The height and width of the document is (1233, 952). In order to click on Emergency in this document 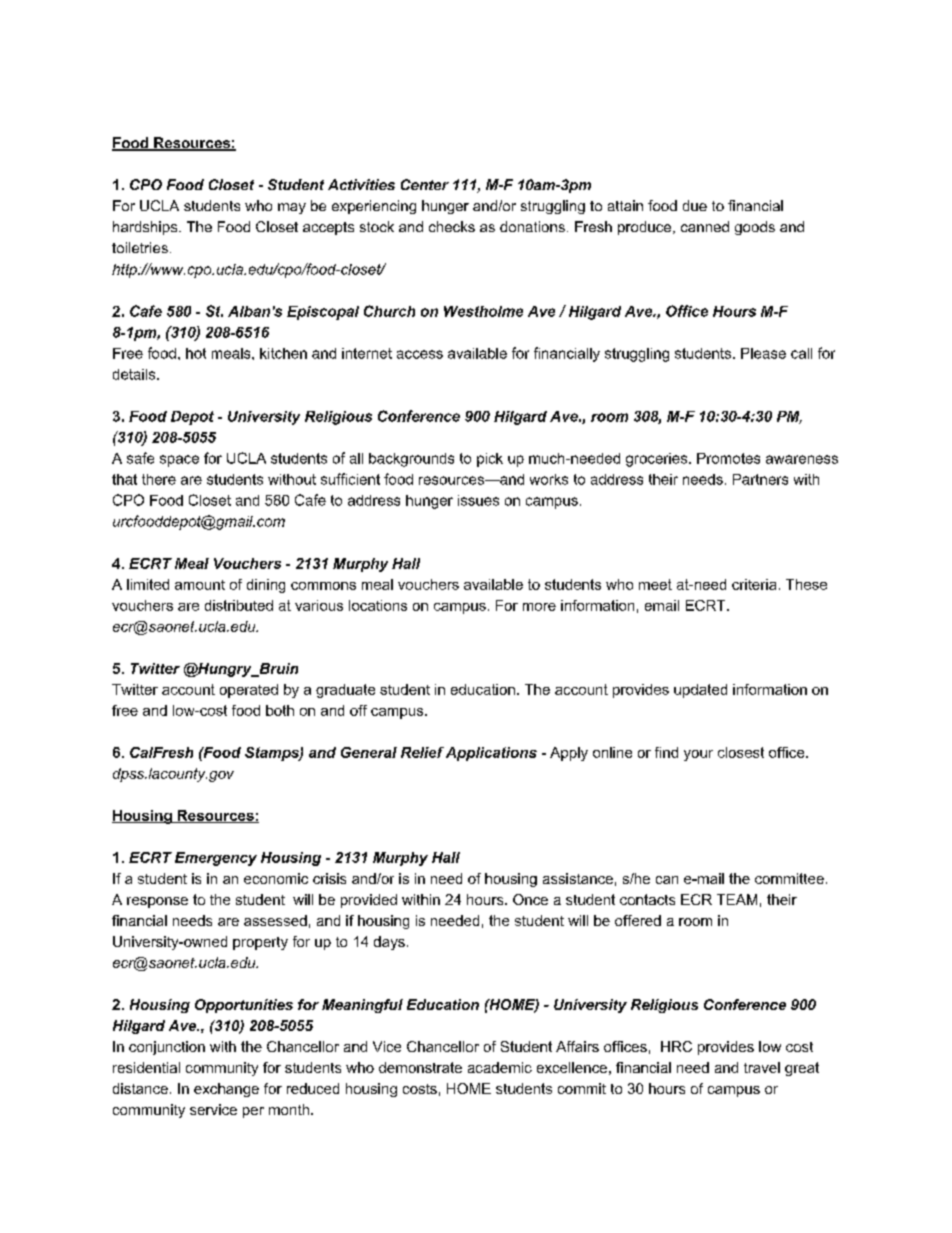, I will do `click(216, 859)`.
